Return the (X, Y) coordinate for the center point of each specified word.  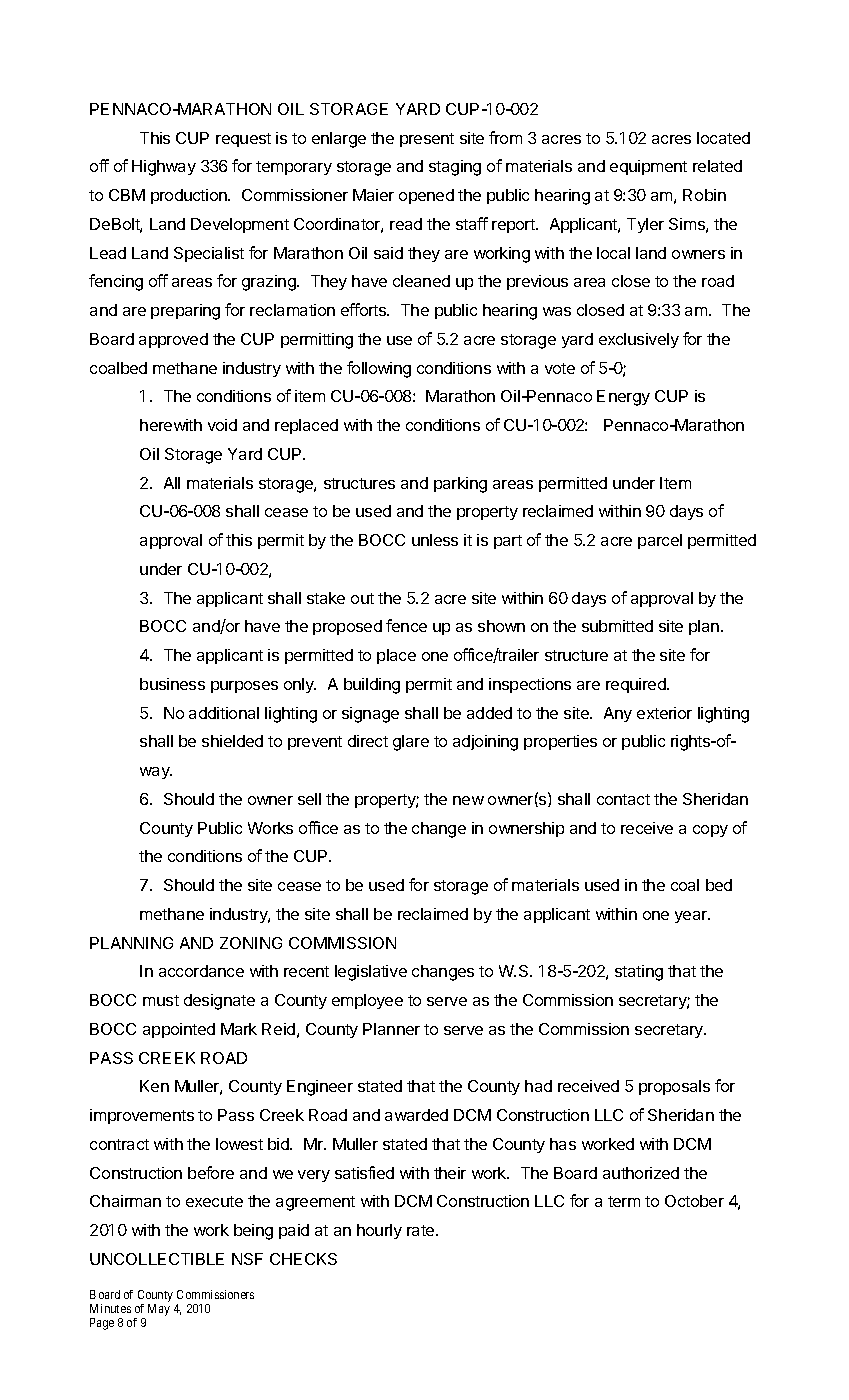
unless (435, 540)
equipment (648, 167)
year (692, 917)
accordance (201, 971)
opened (426, 196)
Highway (164, 168)
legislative (371, 973)
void (222, 425)
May (159, 1310)
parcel (660, 541)
